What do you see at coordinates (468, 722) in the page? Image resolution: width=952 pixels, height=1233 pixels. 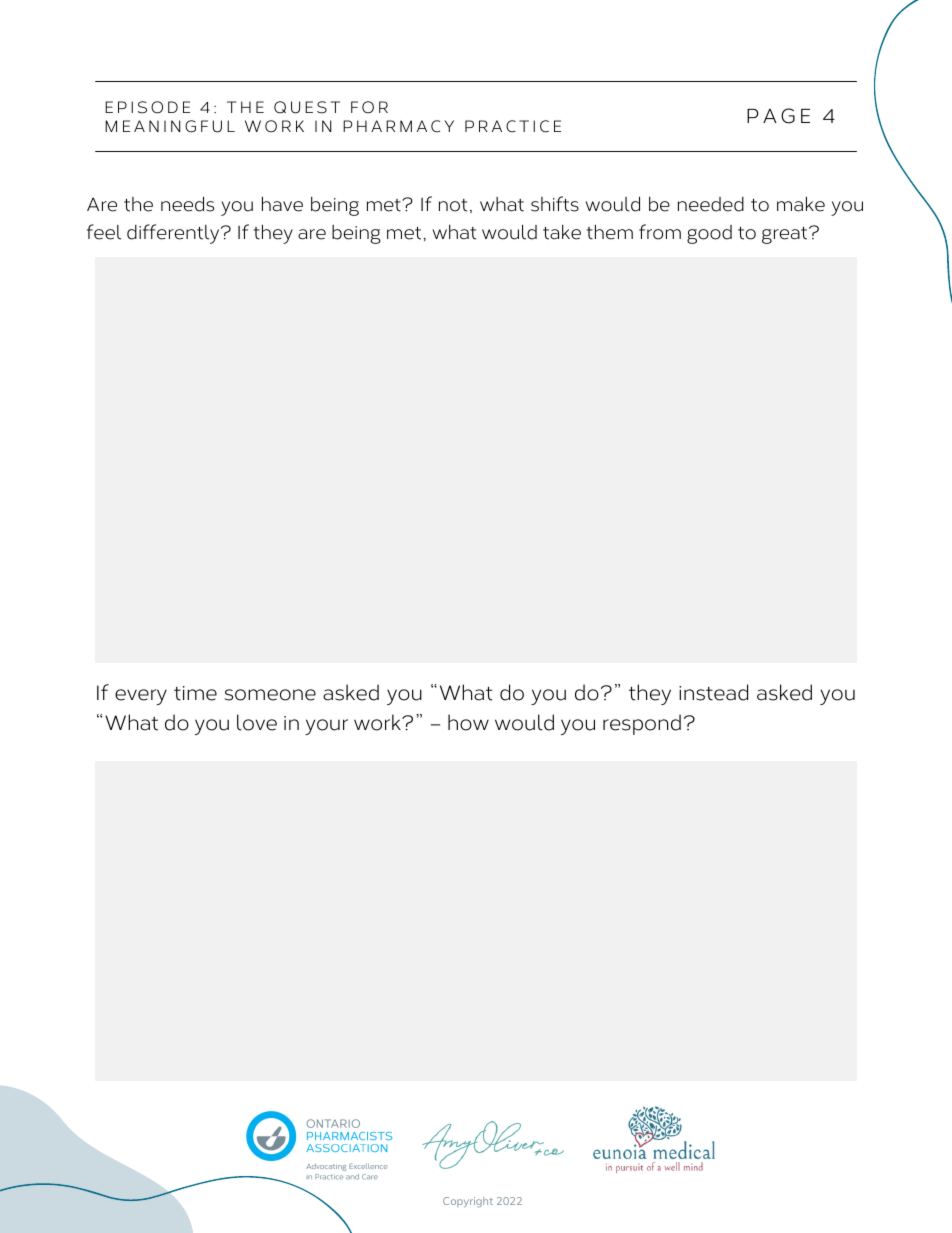 I see `how` at bounding box center [468, 722].
